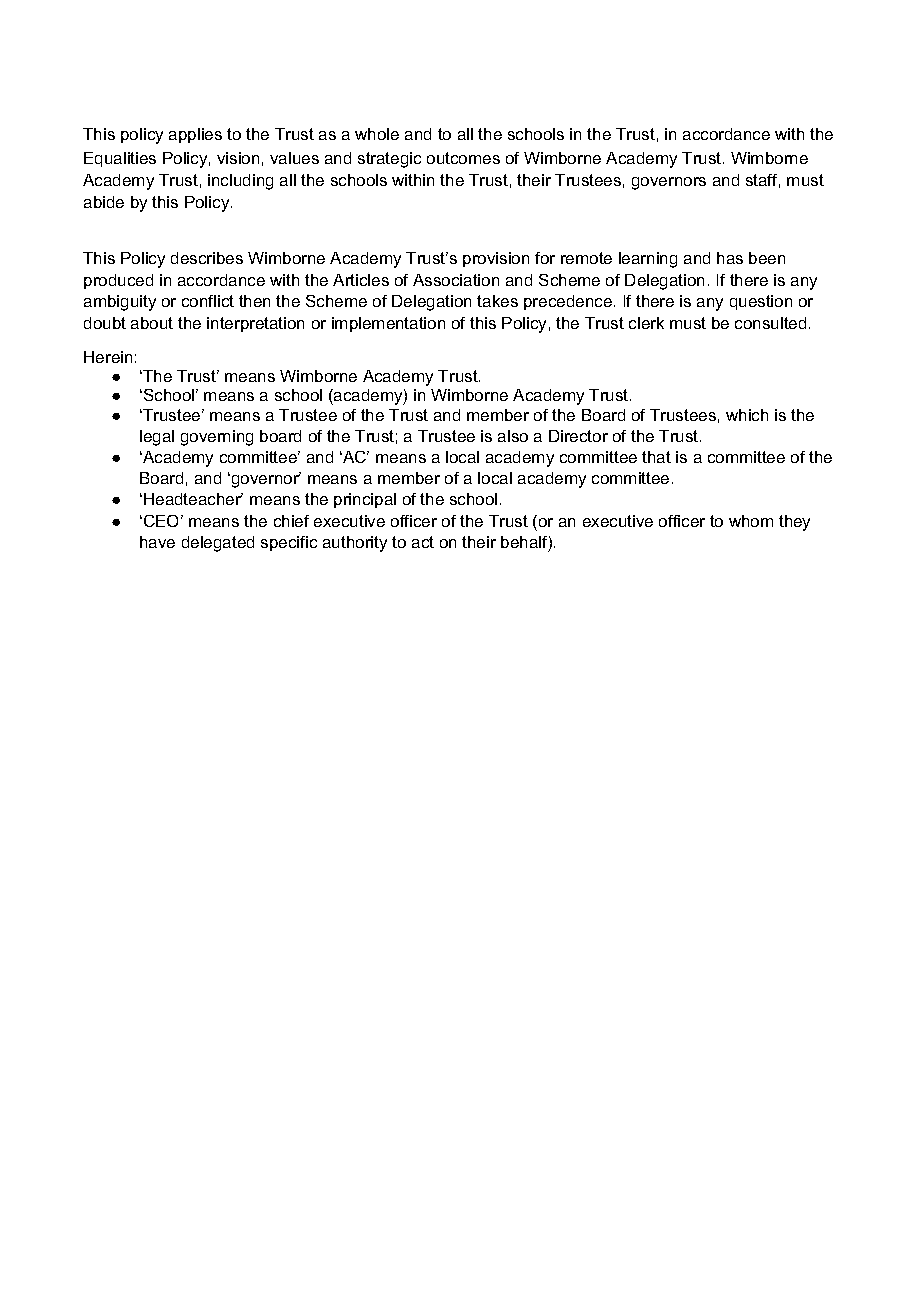 The image size is (924, 1308). Describe the element at coordinates (463, 158) in the image. I see `outcomes` at that location.
